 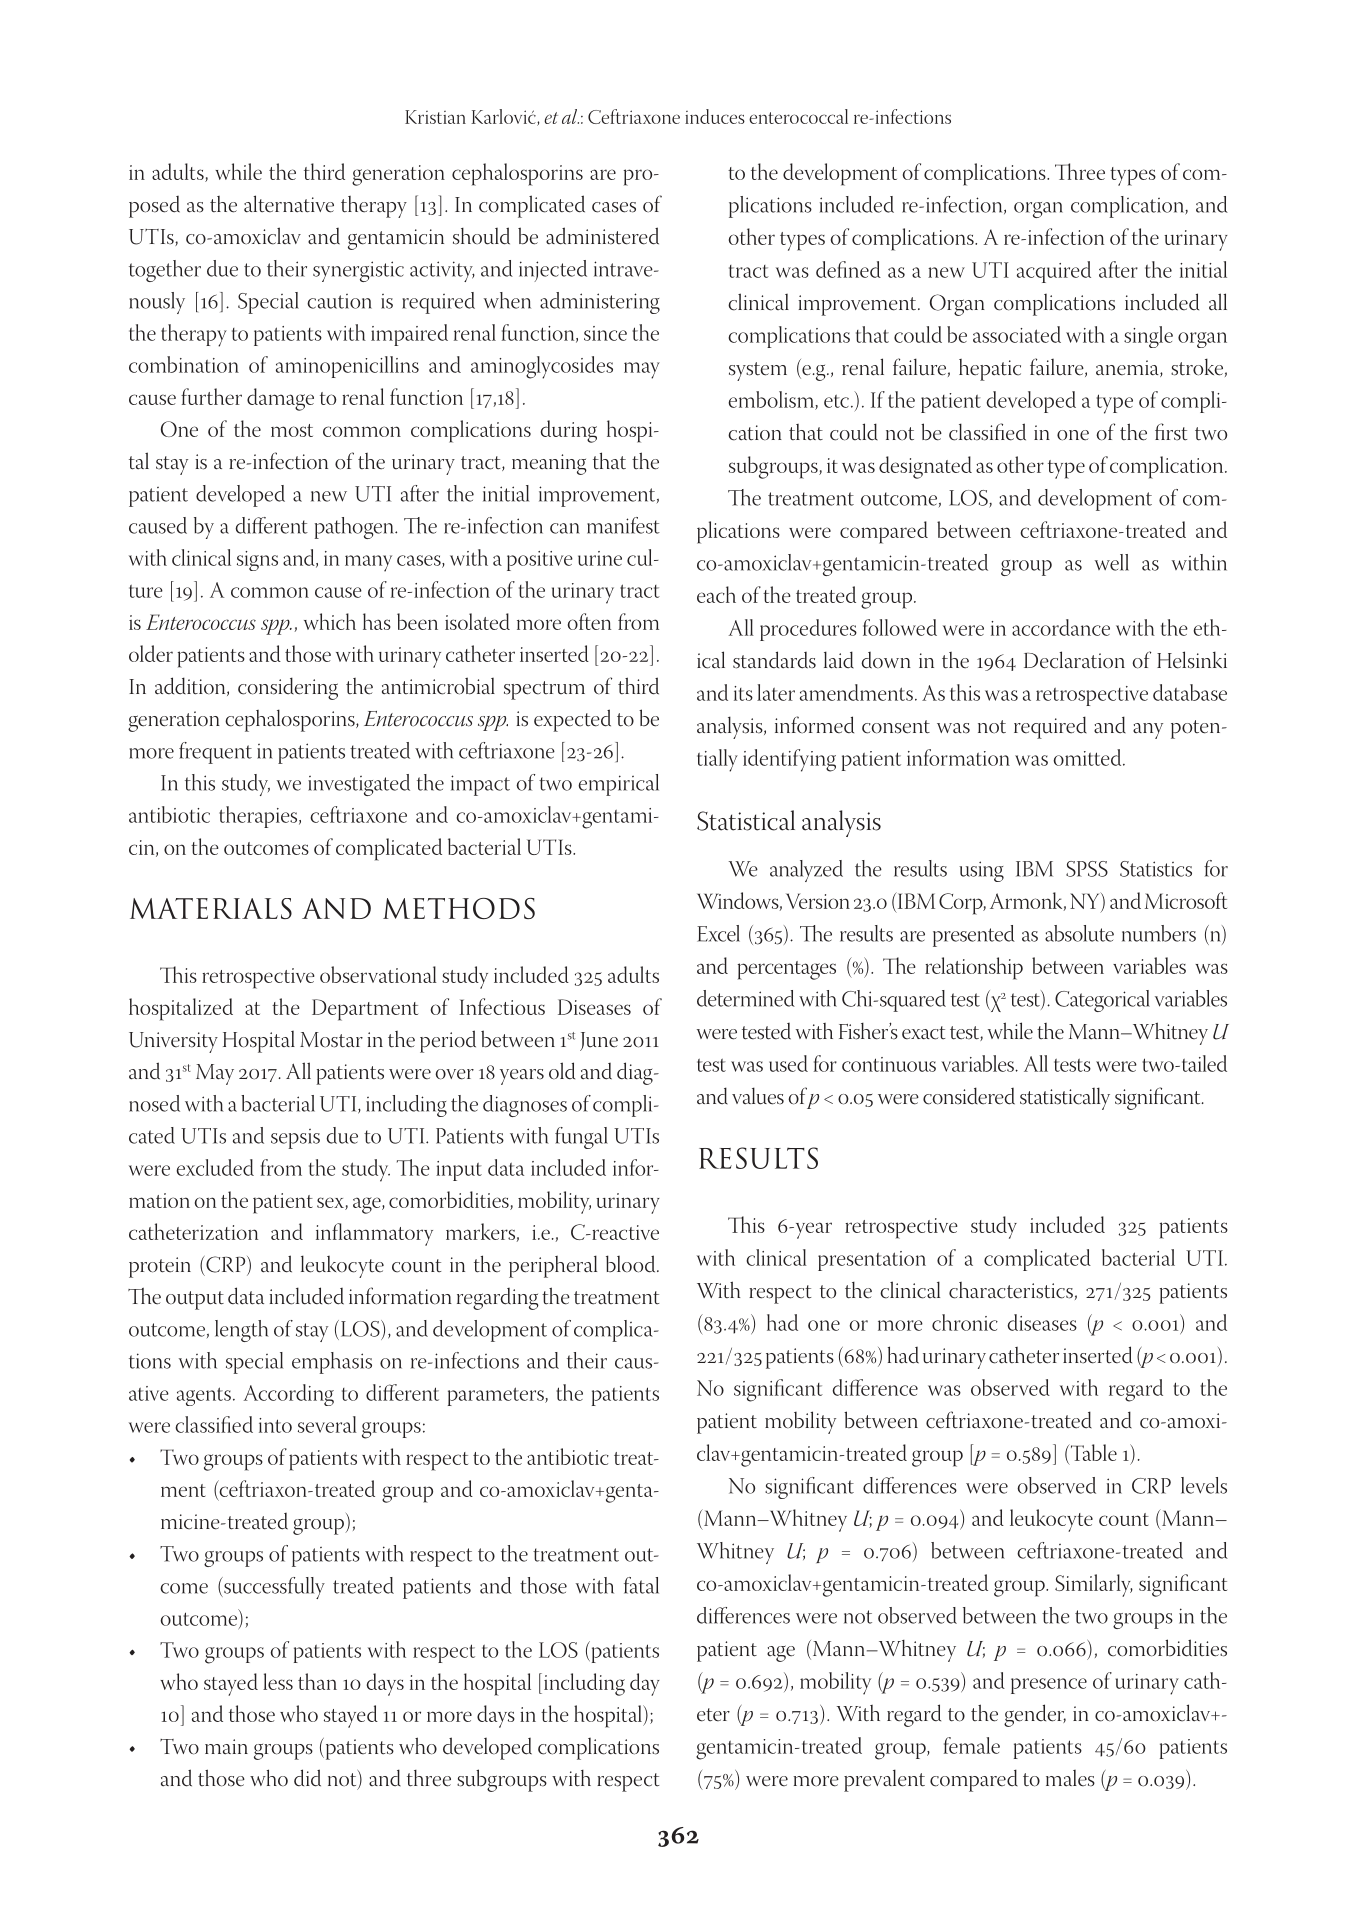 I want to click on synergistic, so click(x=358, y=271).
